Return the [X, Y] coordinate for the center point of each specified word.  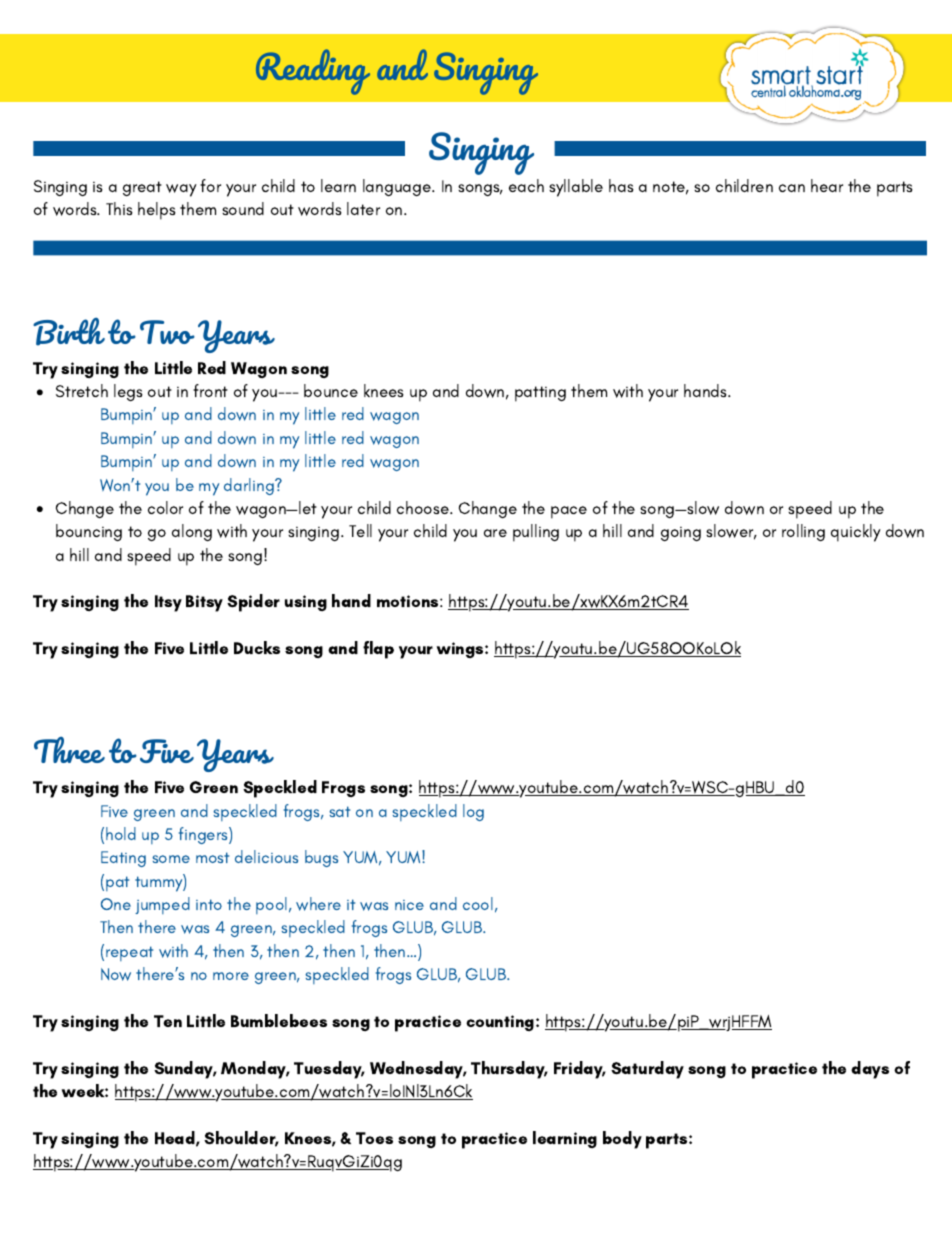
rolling [803, 532]
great [142, 188]
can [792, 188]
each [526, 185]
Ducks [257, 647]
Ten [168, 1021]
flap [378, 650]
